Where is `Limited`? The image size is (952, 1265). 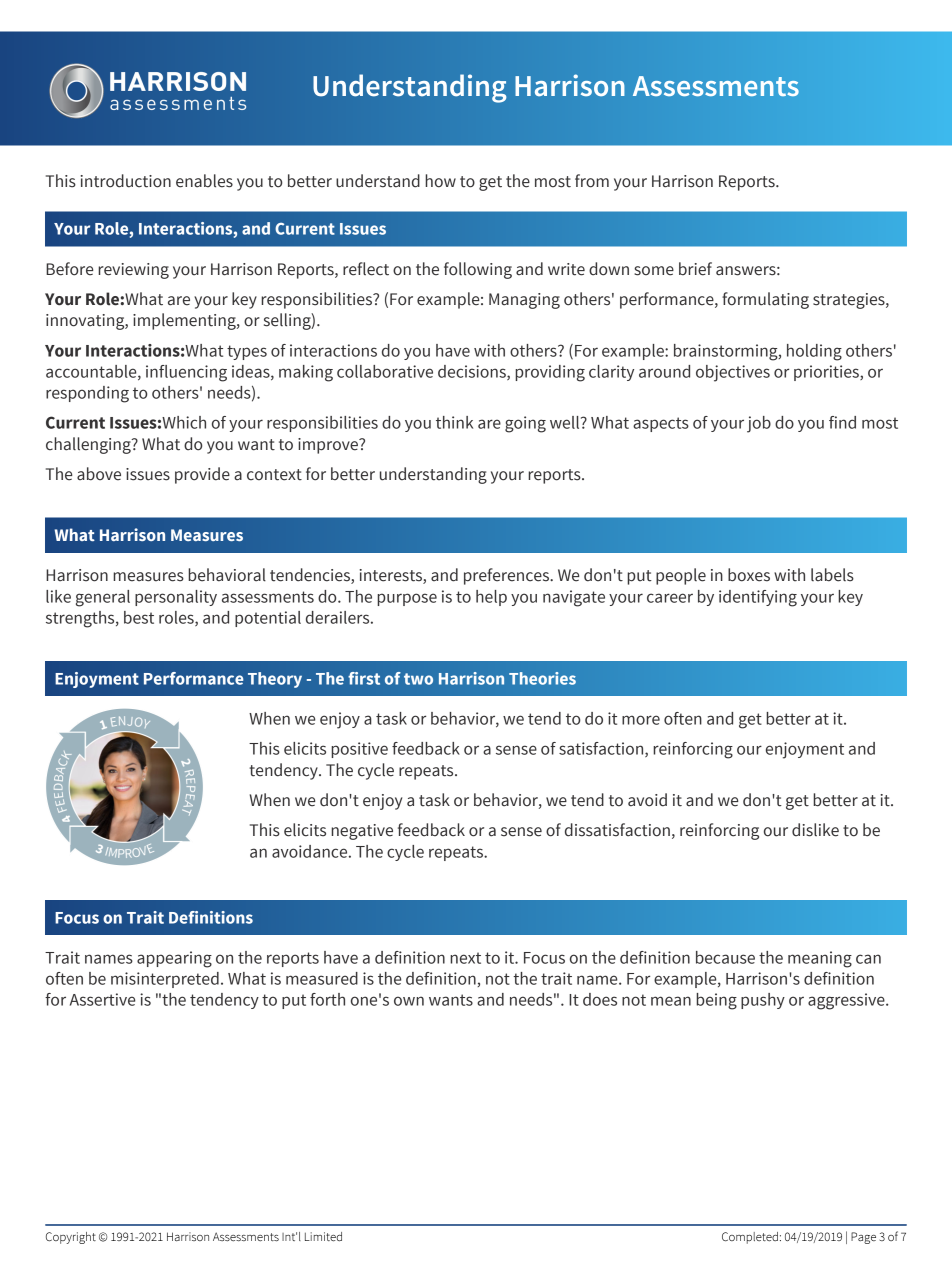
Limited is located at coordinates (323, 1237).
